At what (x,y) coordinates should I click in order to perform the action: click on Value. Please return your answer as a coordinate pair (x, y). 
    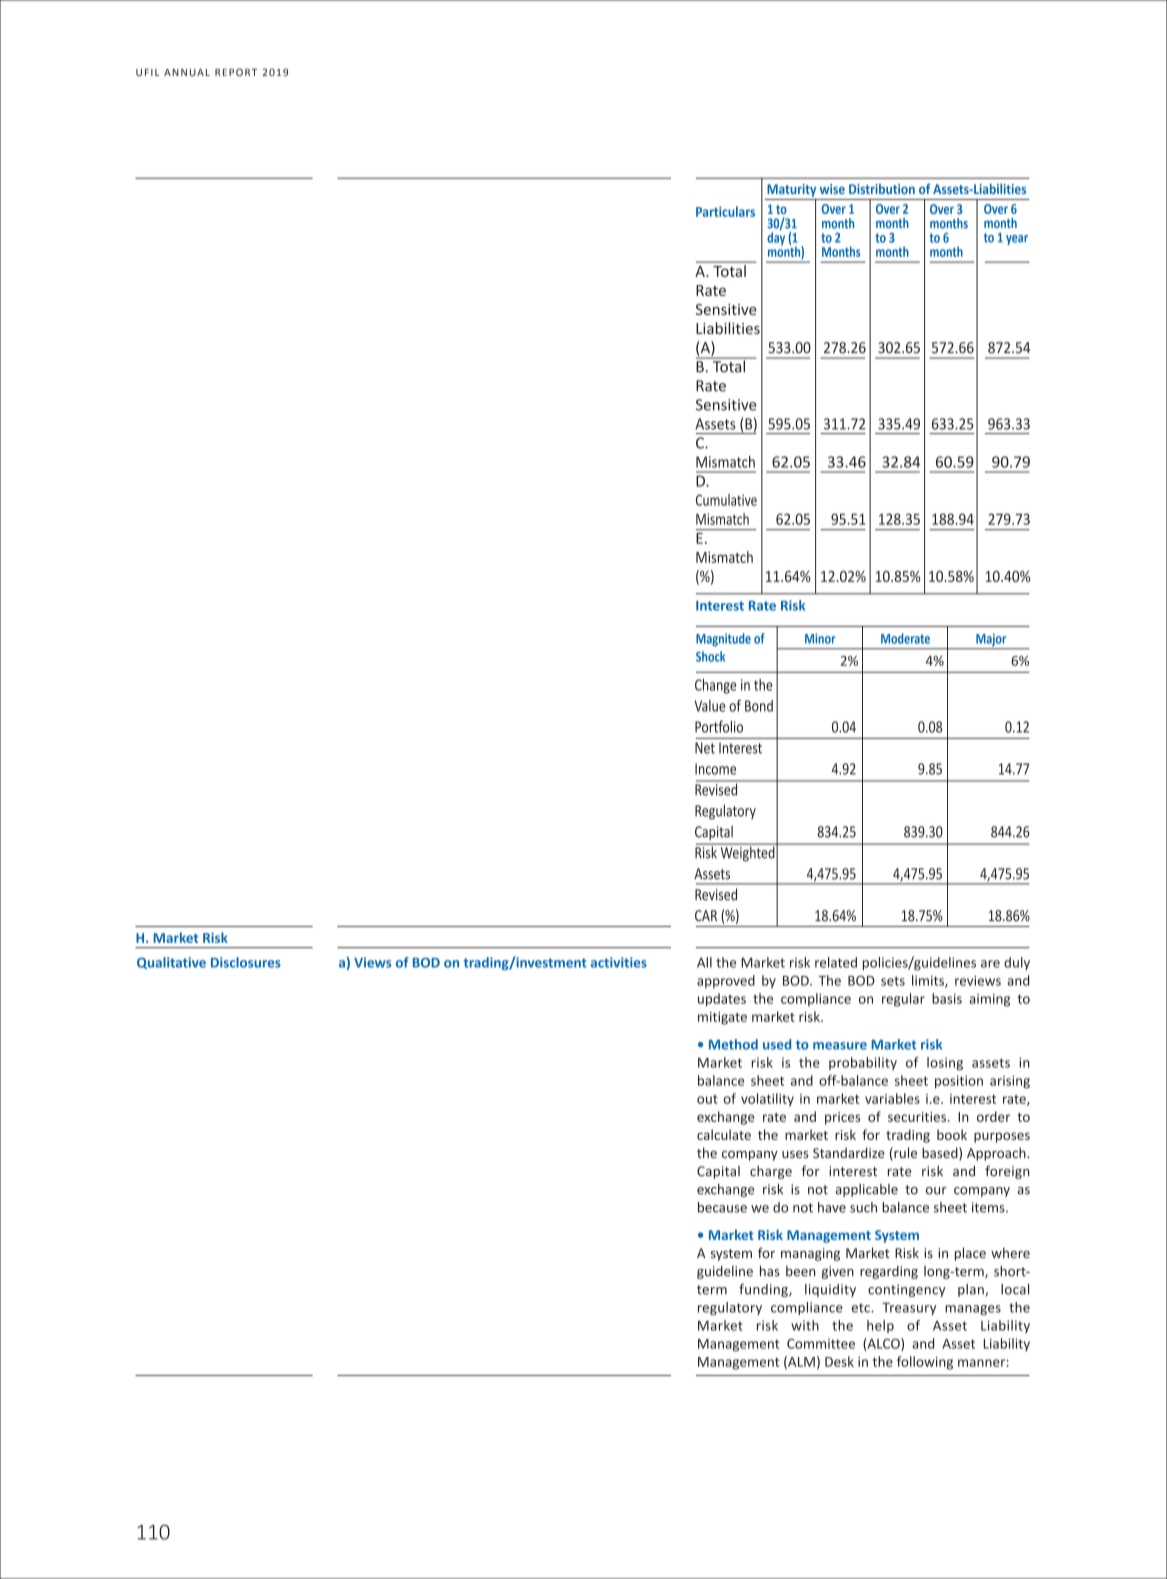
    Looking at the image, I should click on (709, 706).
